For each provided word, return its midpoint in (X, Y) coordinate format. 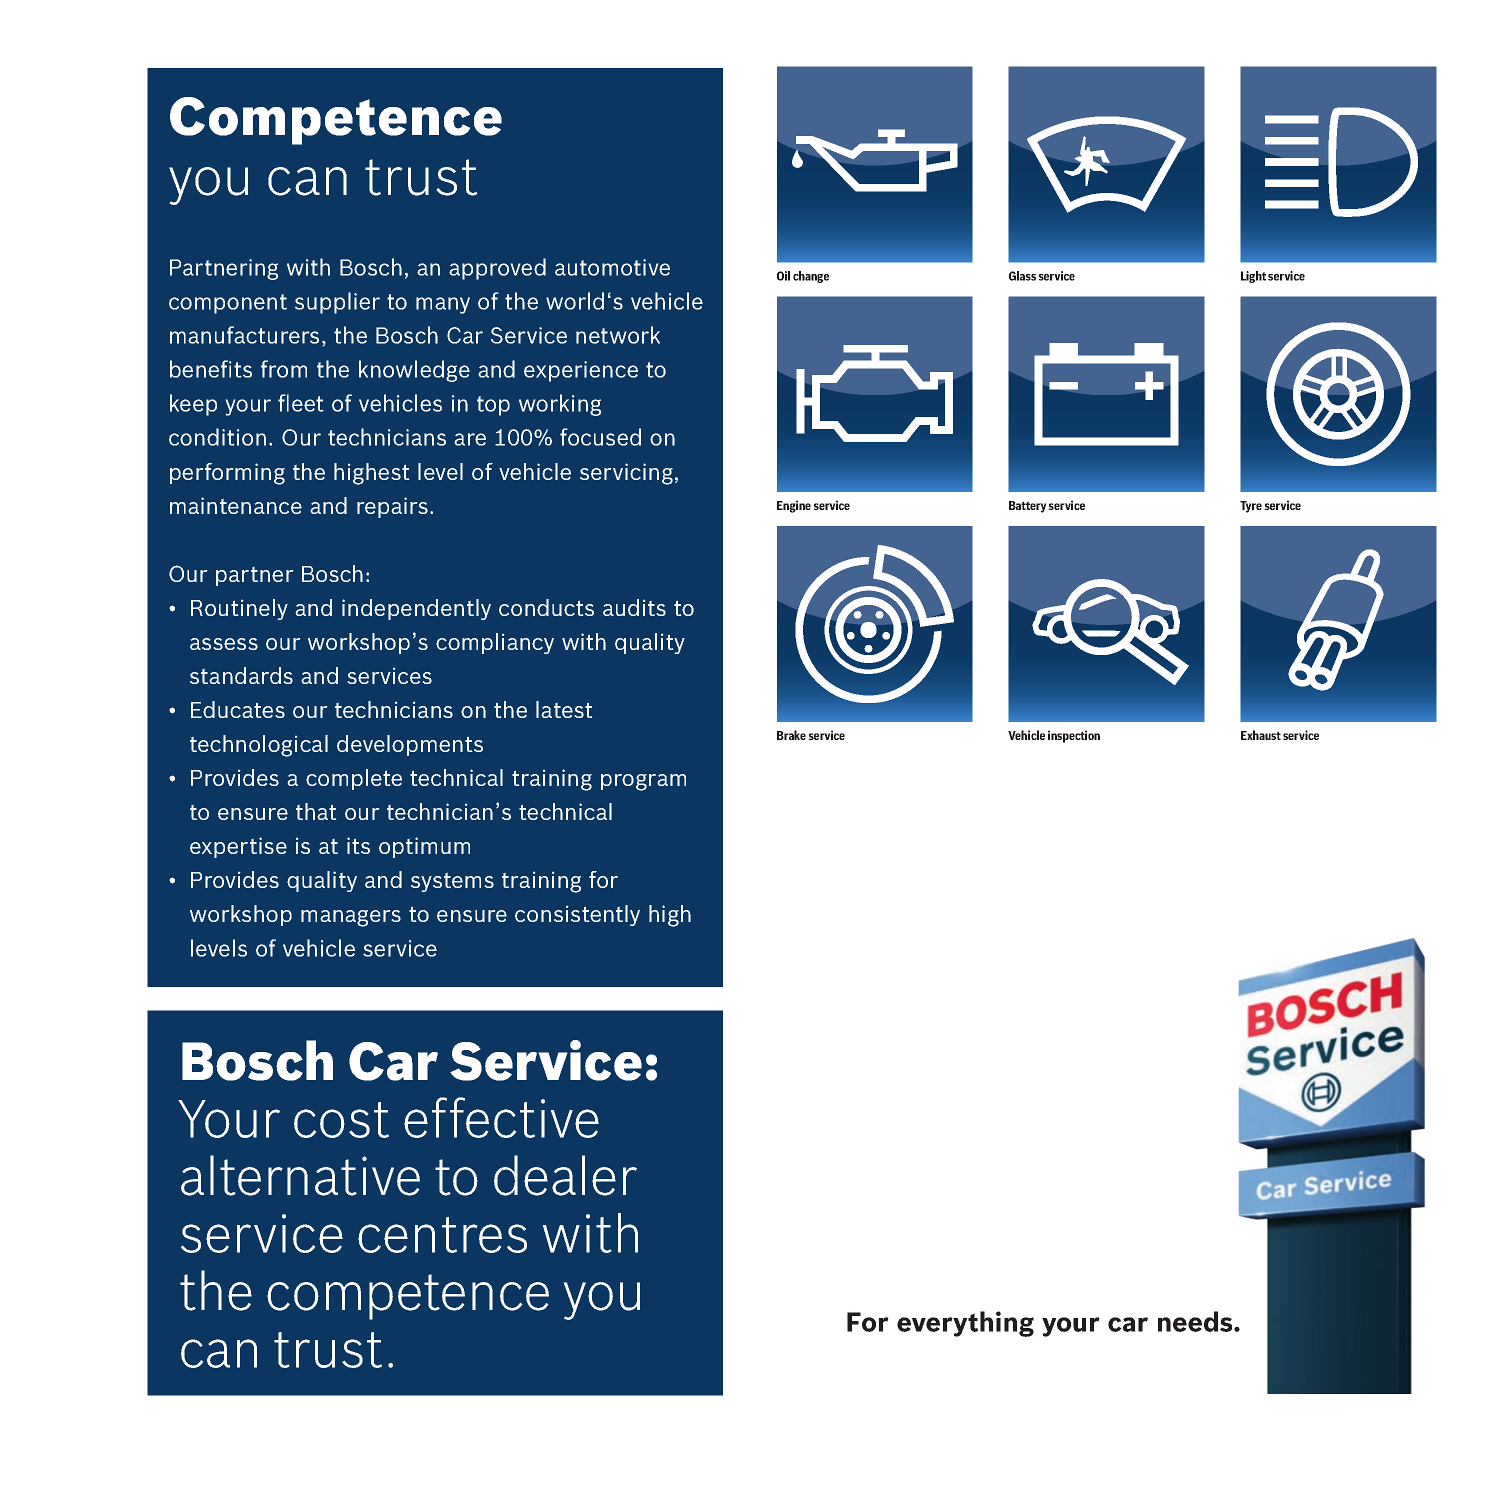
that (316, 811)
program (643, 782)
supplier (337, 303)
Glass (1022, 276)
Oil (783, 276)
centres (442, 1235)
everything (965, 1324)
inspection (1074, 736)
